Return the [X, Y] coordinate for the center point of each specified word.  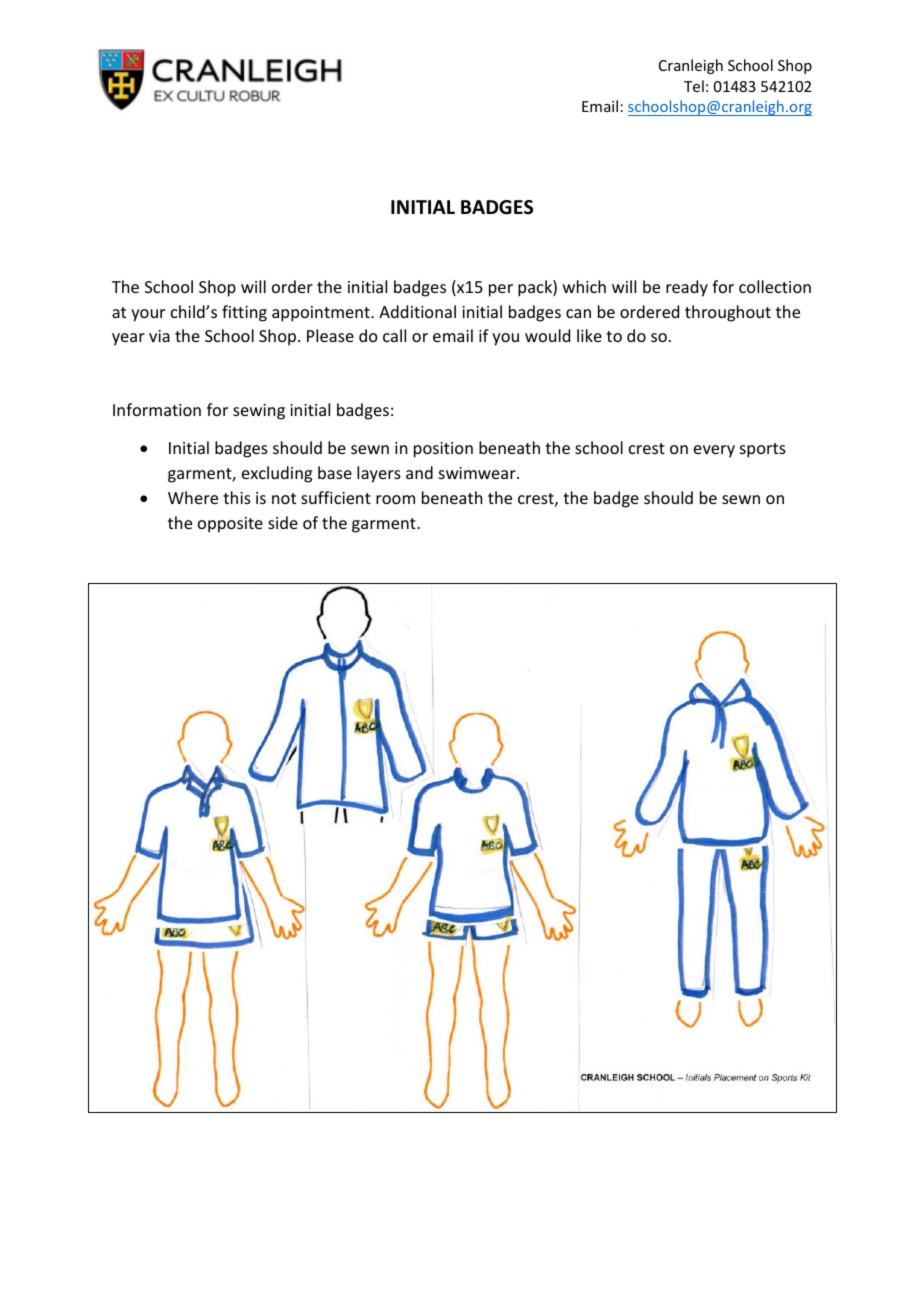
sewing [259, 412]
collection [775, 286]
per [501, 290]
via [159, 336]
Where [193, 497]
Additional [417, 311]
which [584, 286]
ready [687, 288]
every [714, 451]
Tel [694, 86]
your [148, 315]
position [443, 450]
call [394, 335]
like [589, 335]
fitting [244, 313]
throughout [728, 313]
